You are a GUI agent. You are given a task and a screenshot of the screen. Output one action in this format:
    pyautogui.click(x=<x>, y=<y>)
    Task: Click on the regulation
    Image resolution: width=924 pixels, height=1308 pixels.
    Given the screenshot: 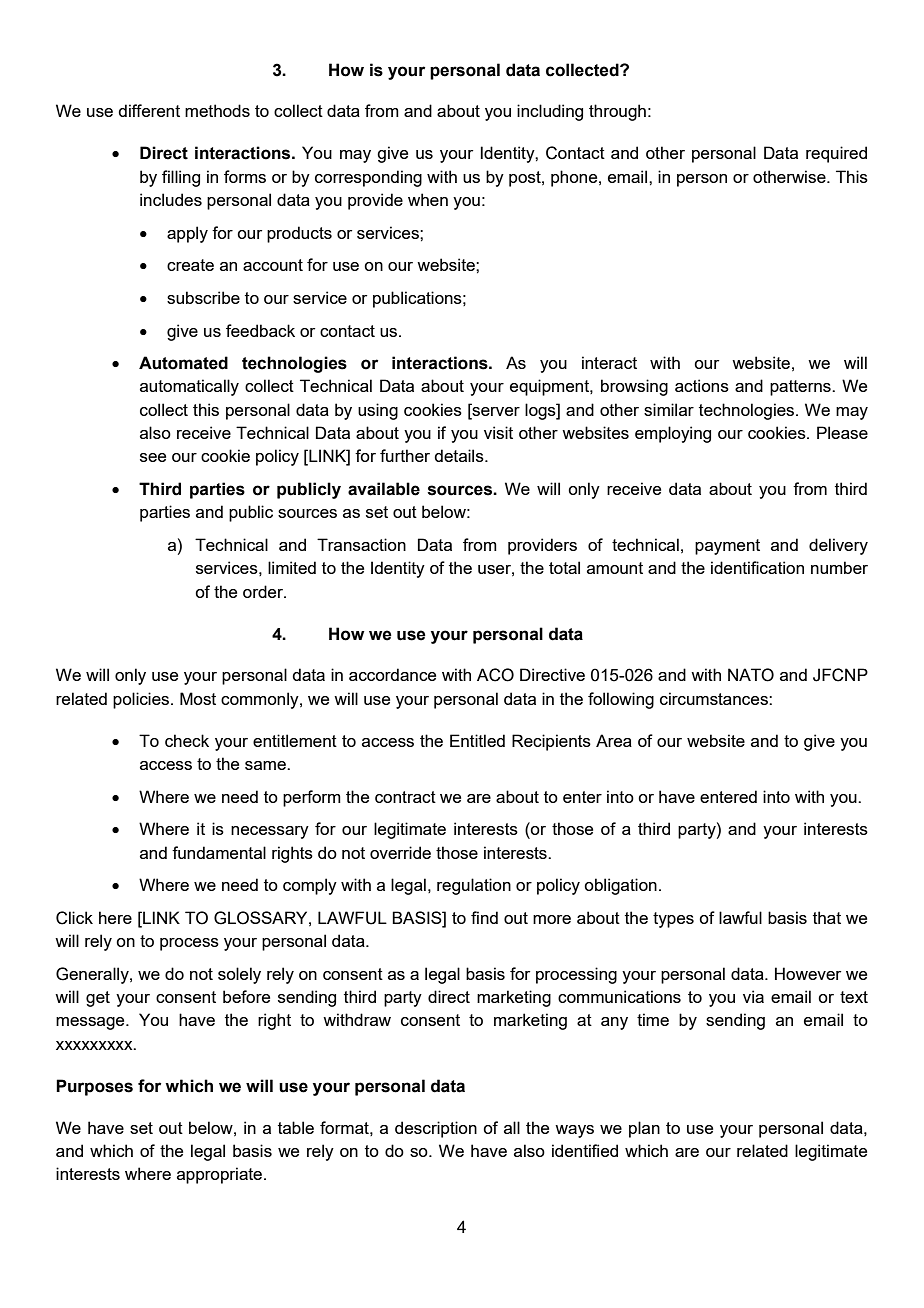 What is the action you would take?
    pyautogui.click(x=474, y=886)
